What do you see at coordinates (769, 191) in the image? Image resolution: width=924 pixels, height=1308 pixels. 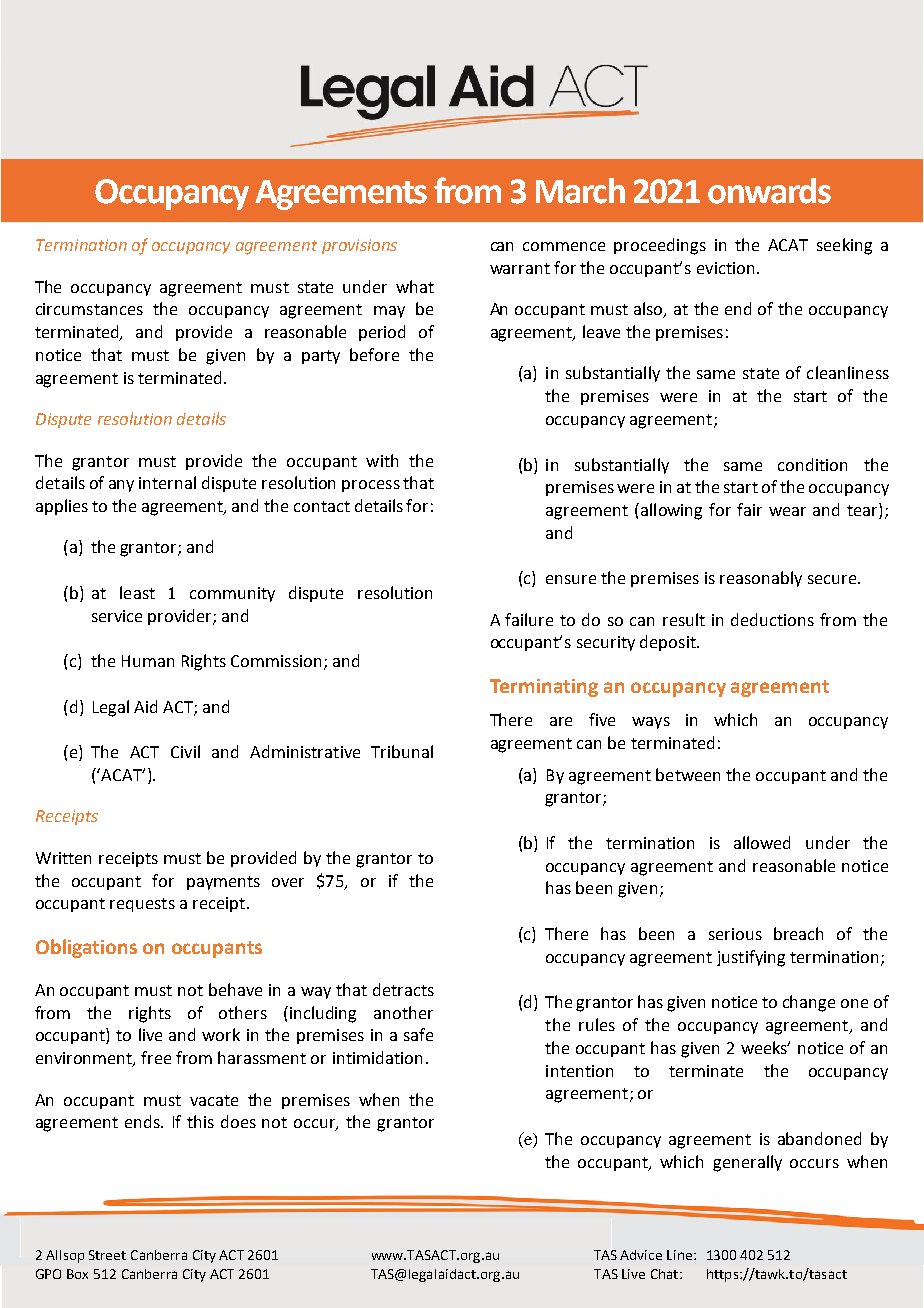 I see `onwards` at bounding box center [769, 191].
